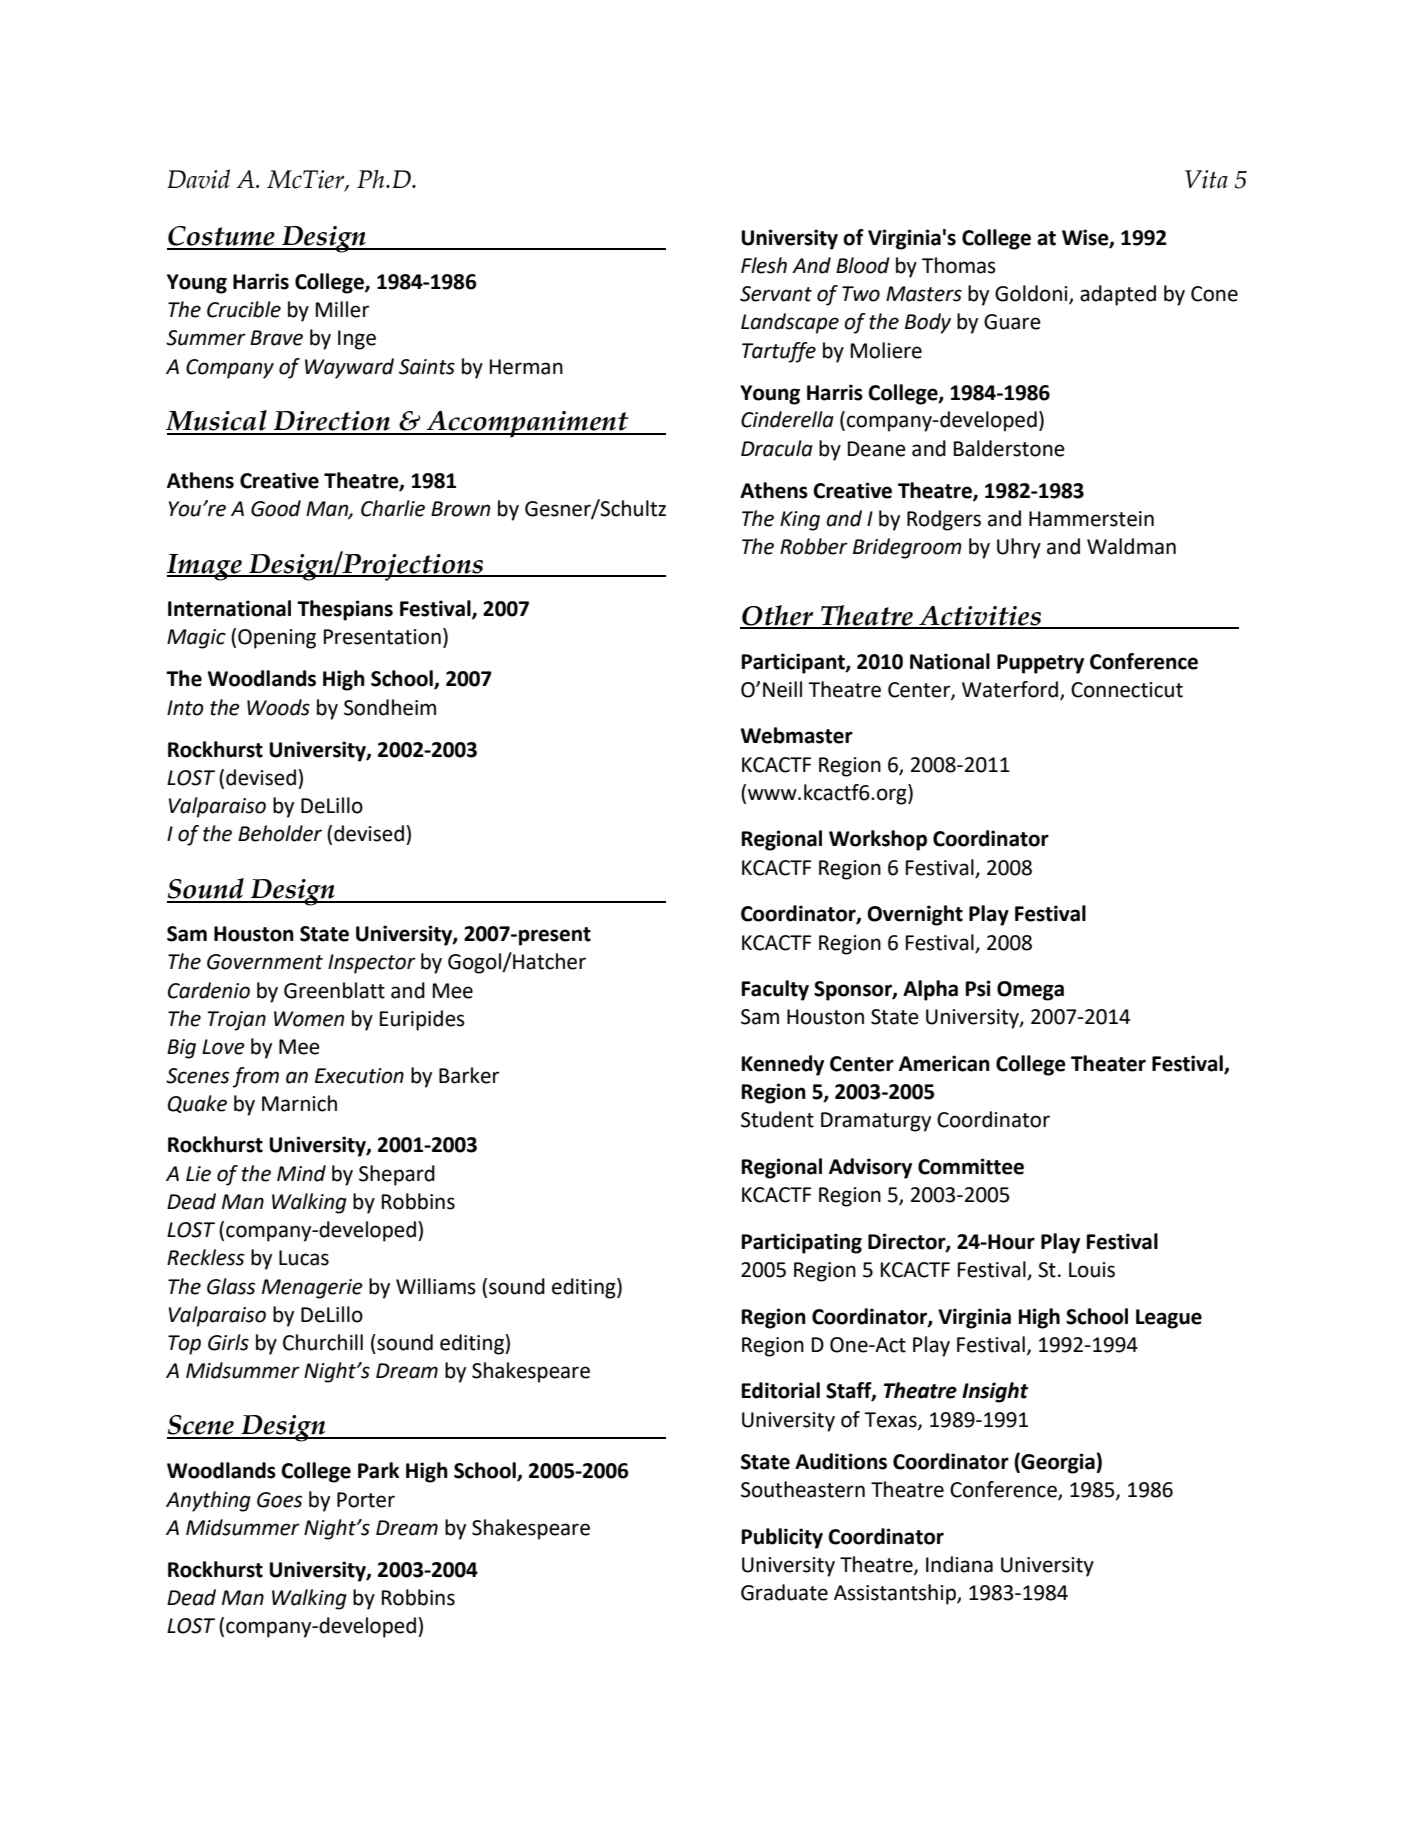 This screenshot has width=1413, height=1829. Describe the element at coordinates (802, 1243) in the screenshot. I see `Participating` at that location.
